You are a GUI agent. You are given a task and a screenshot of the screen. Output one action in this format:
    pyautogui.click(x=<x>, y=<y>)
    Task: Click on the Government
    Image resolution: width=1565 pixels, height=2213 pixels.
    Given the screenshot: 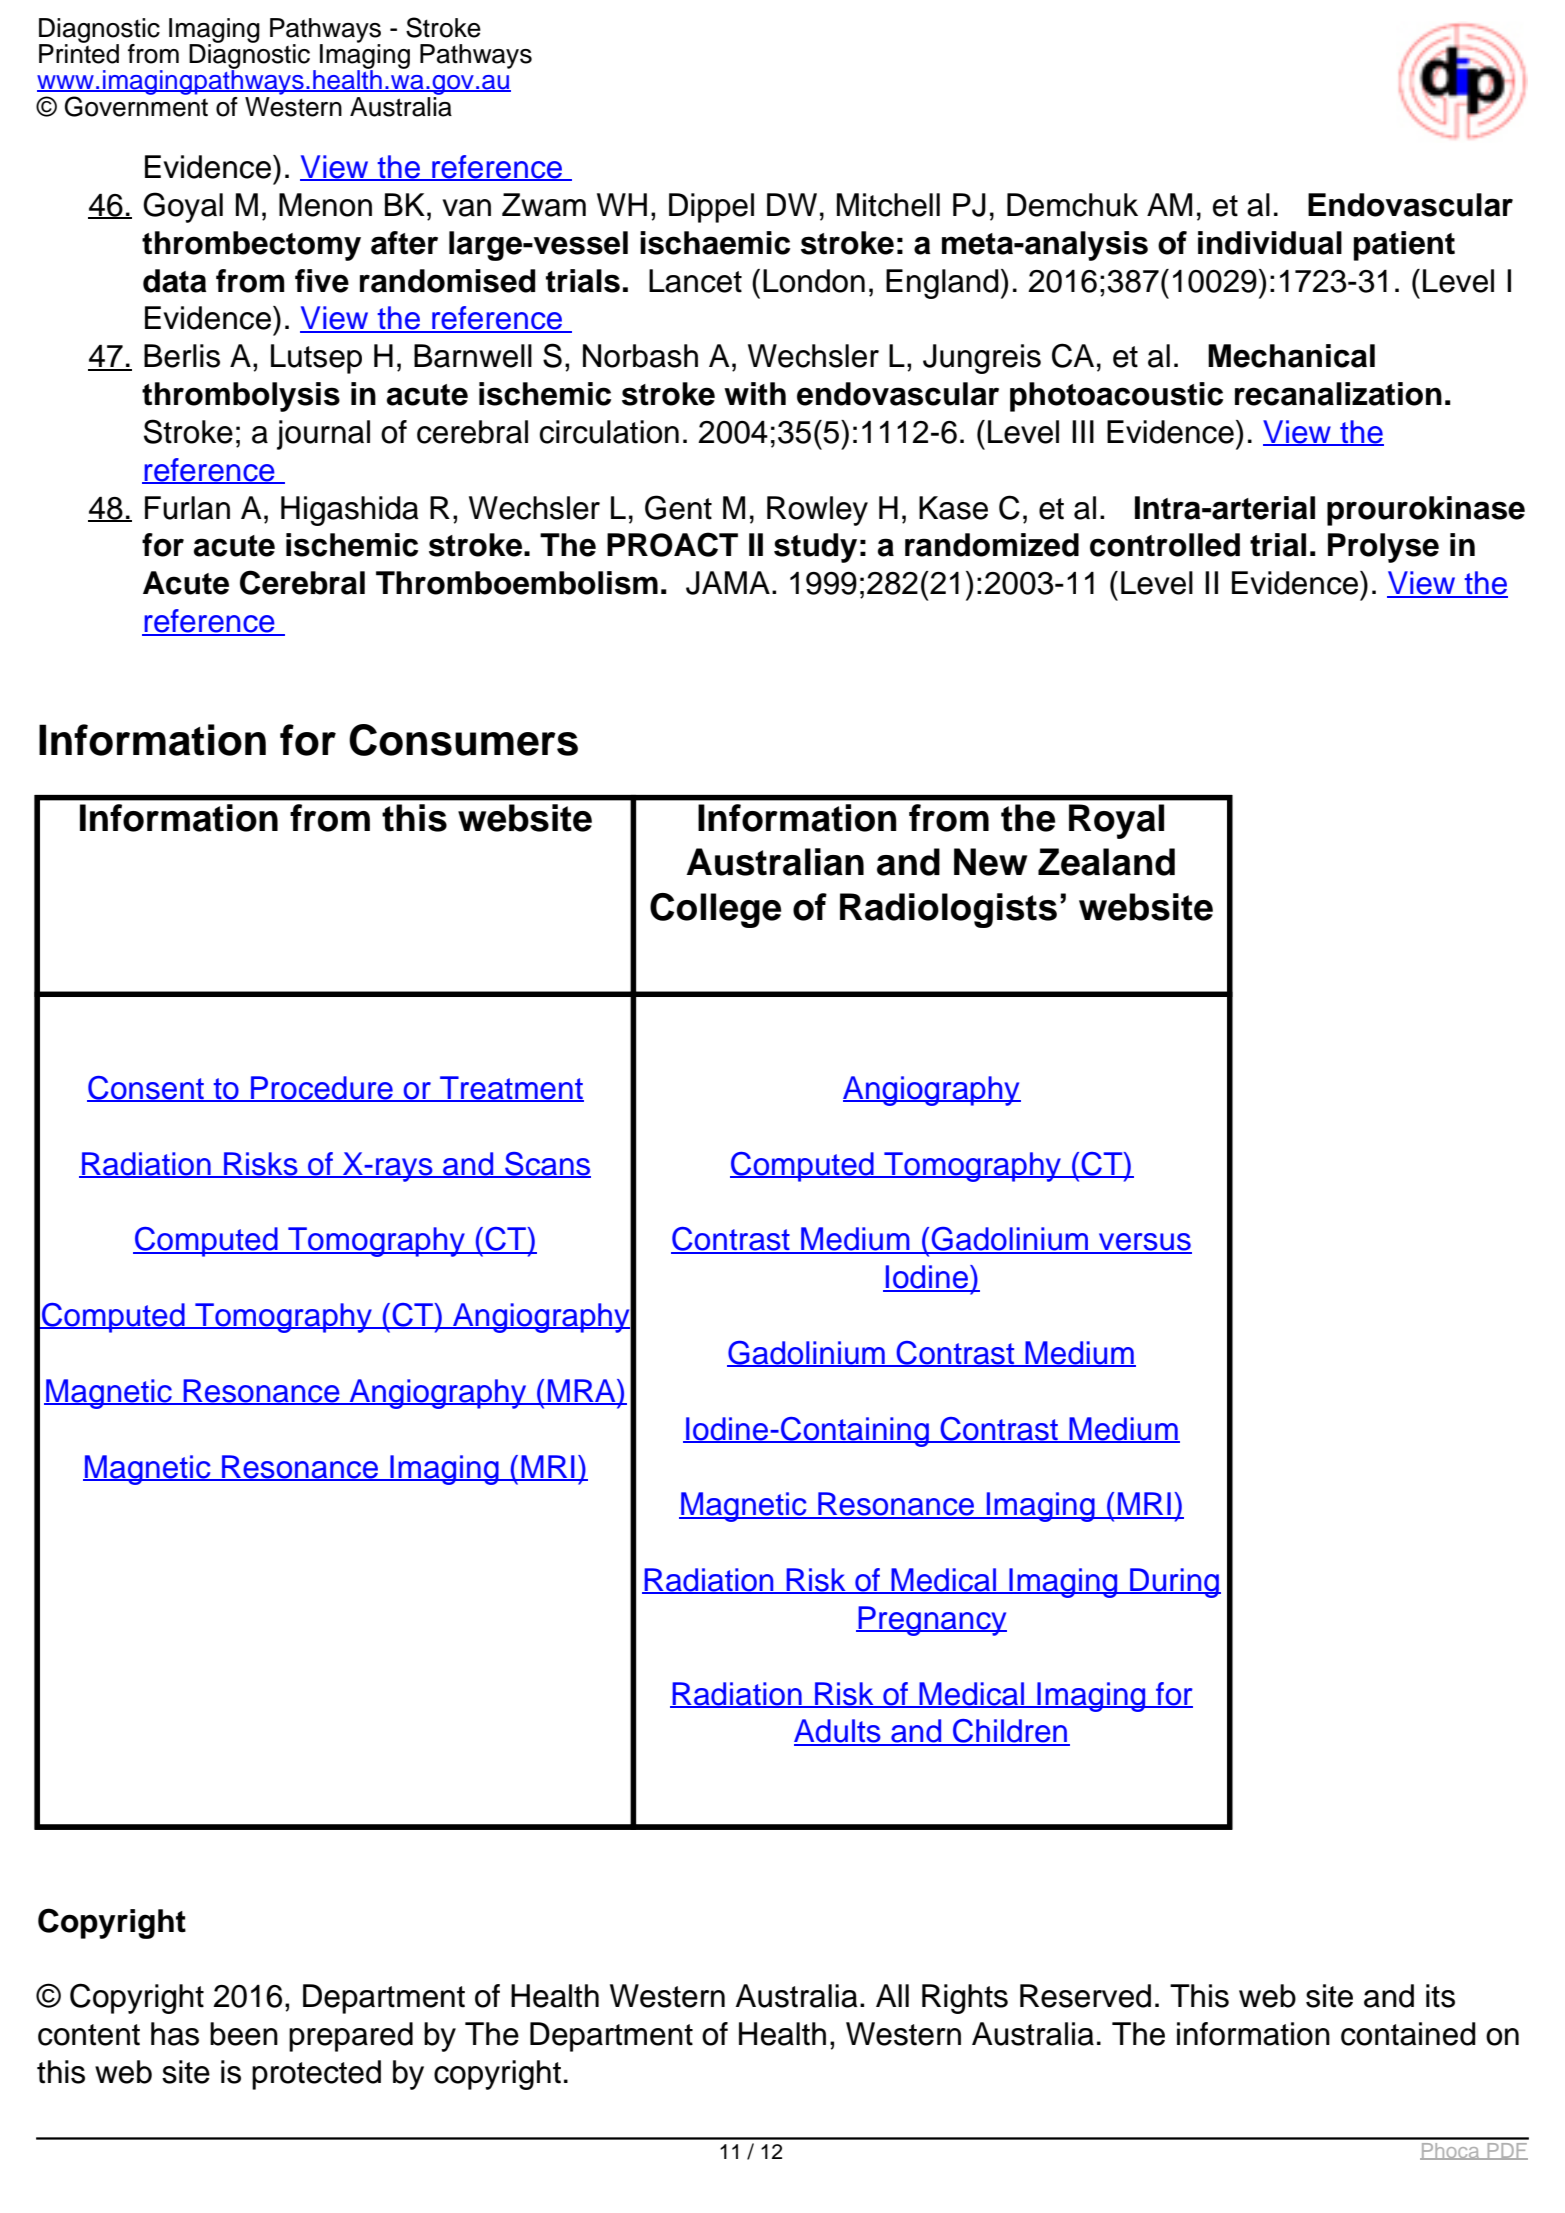 What is the action you would take?
    pyautogui.click(x=136, y=105)
